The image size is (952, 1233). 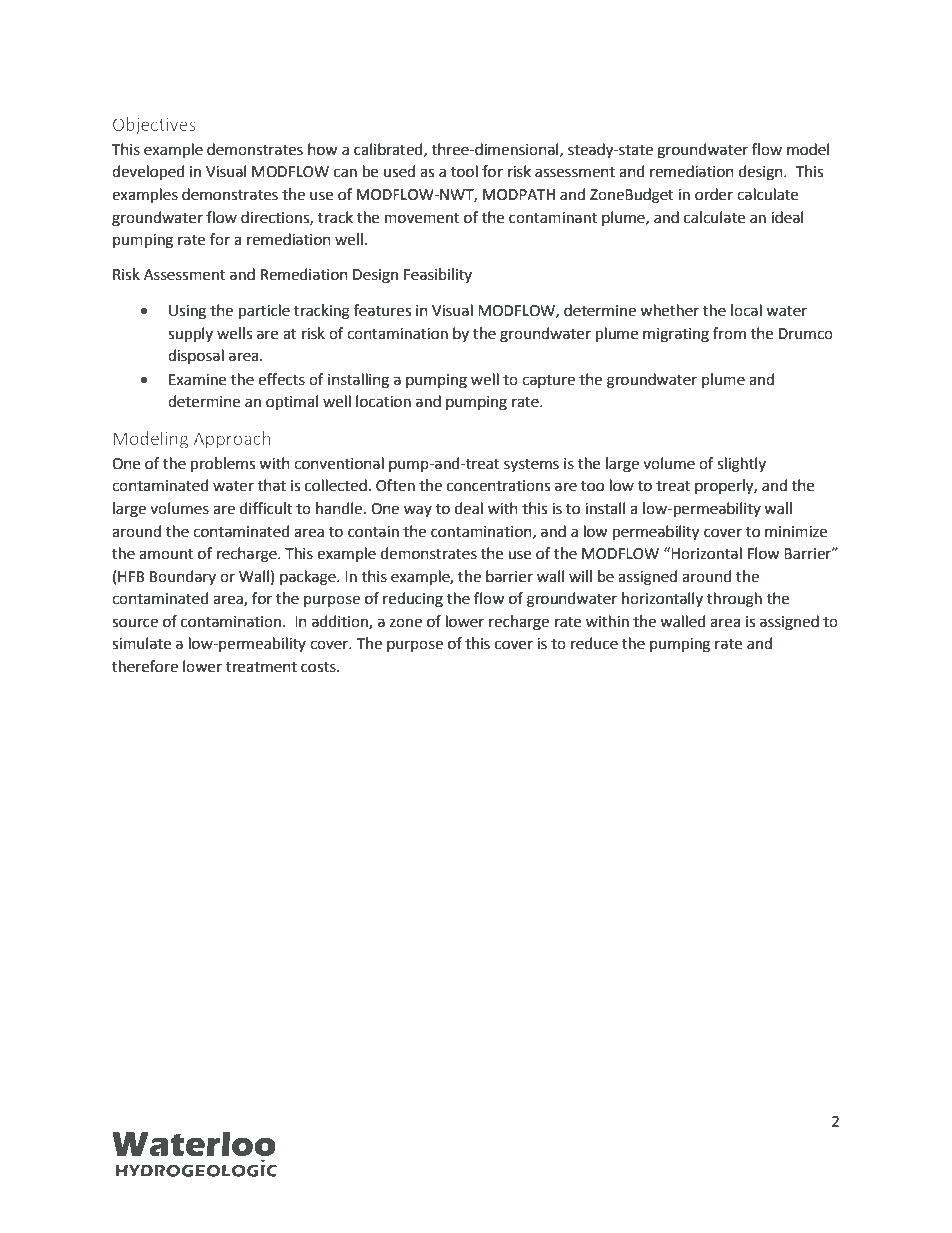 I want to click on from, so click(x=729, y=333).
